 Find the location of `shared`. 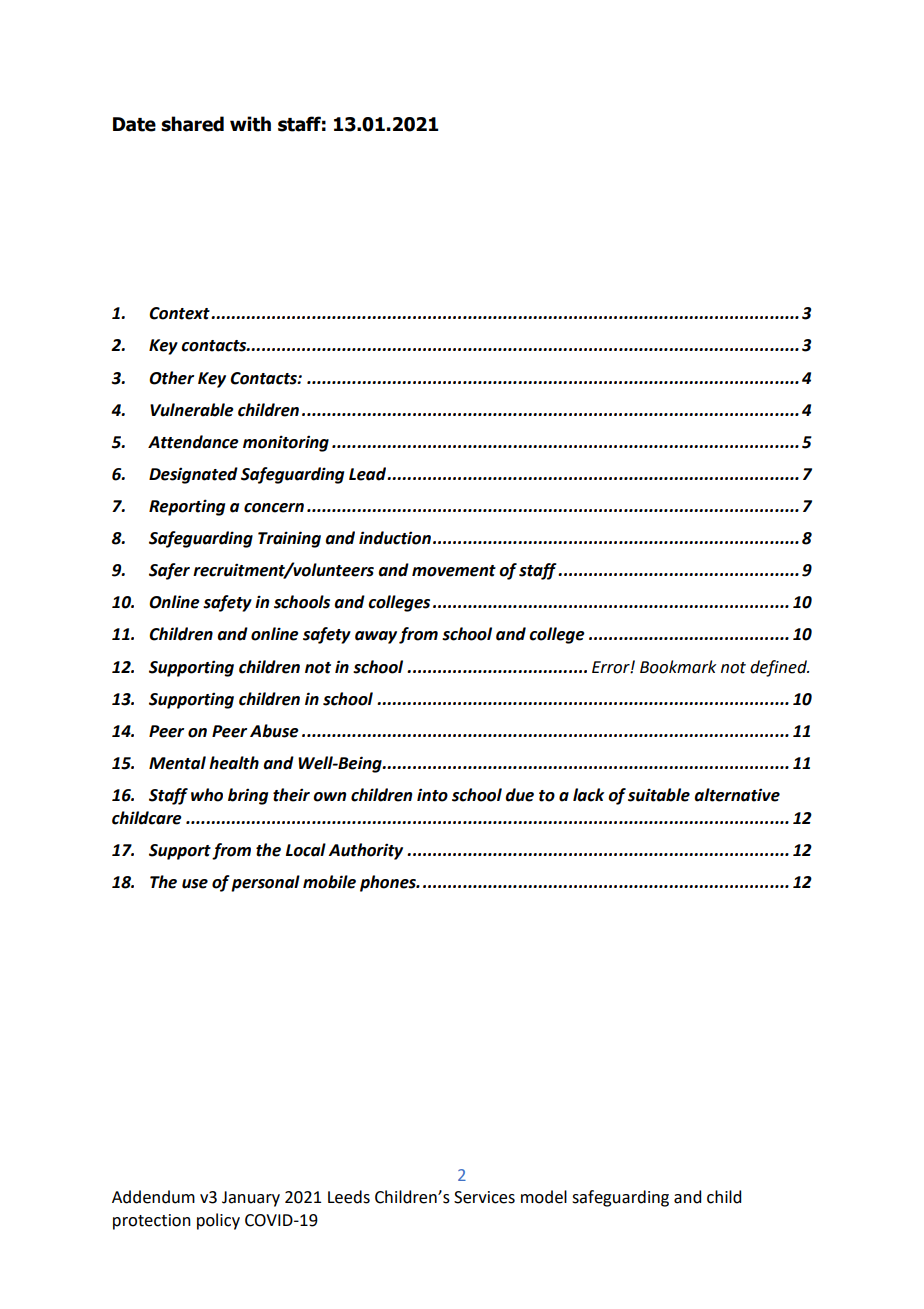

shared is located at coordinates (192, 124).
